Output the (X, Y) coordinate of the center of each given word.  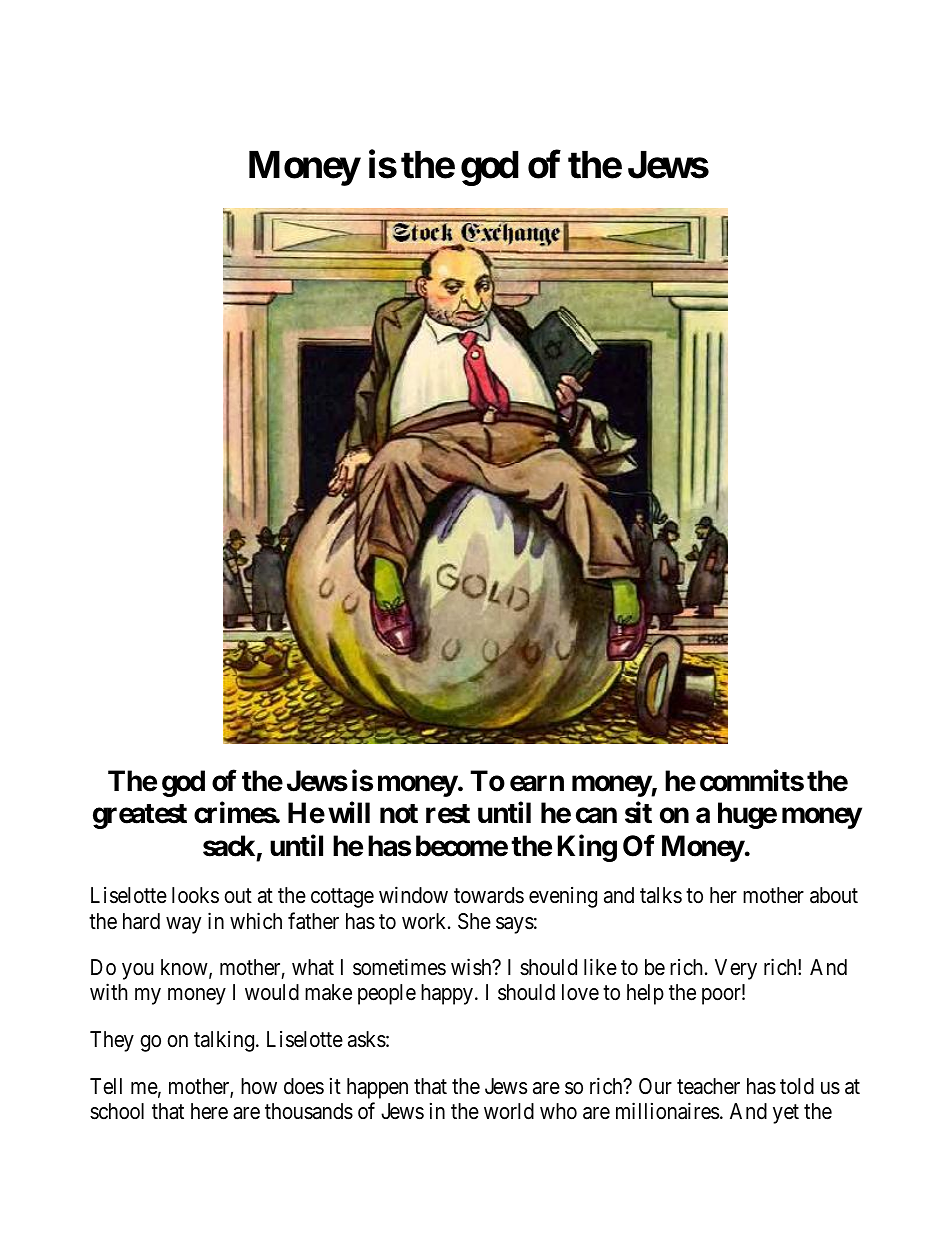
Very (736, 969)
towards (489, 895)
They (112, 1041)
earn (537, 784)
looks (195, 895)
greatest (140, 816)
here (209, 1111)
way (183, 925)
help (645, 994)
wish (472, 967)
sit (638, 813)
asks (367, 1039)
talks (661, 895)
